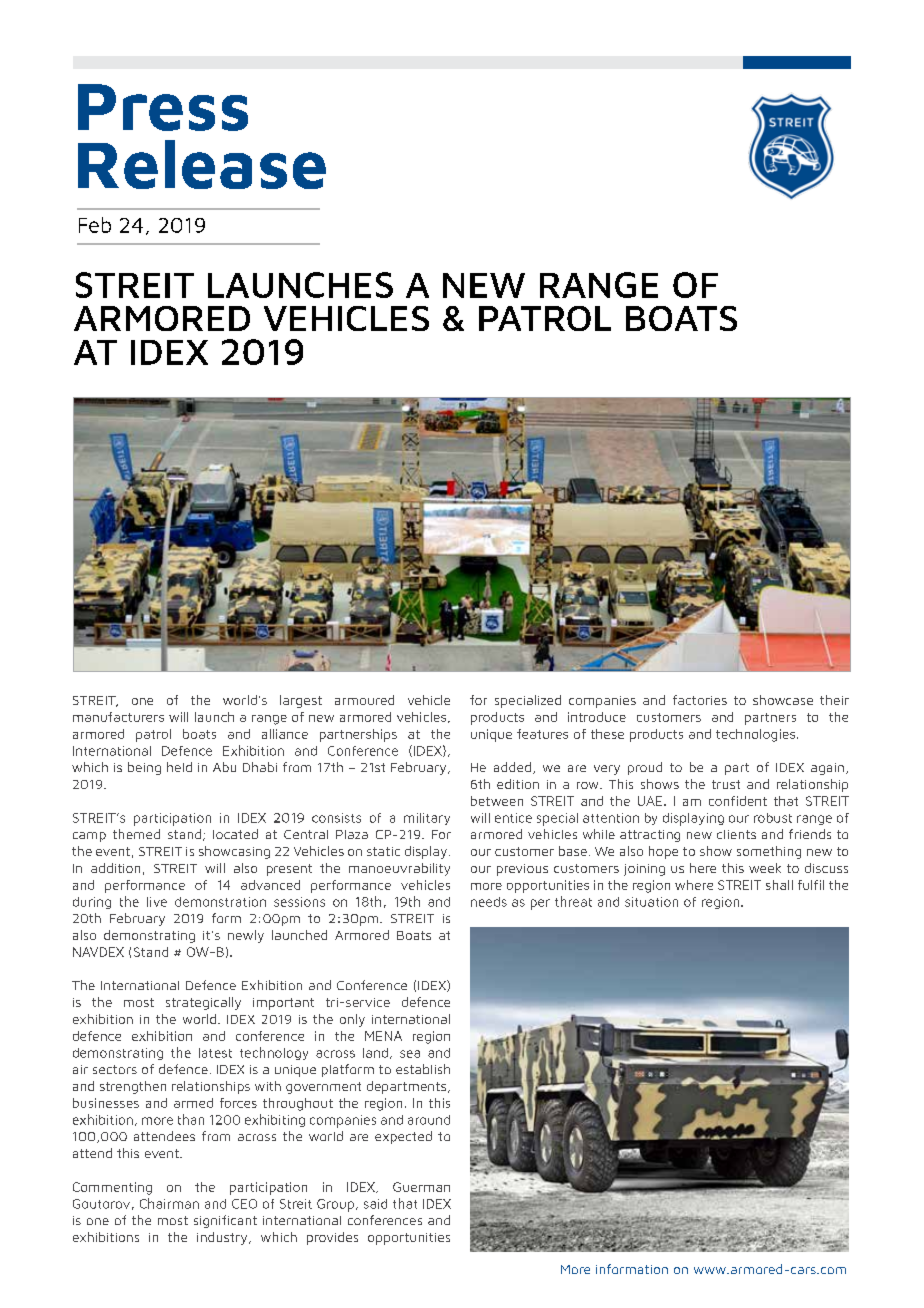  What do you see at coordinates (203, 1003) in the image?
I see `strategically` at bounding box center [203, 1003].
